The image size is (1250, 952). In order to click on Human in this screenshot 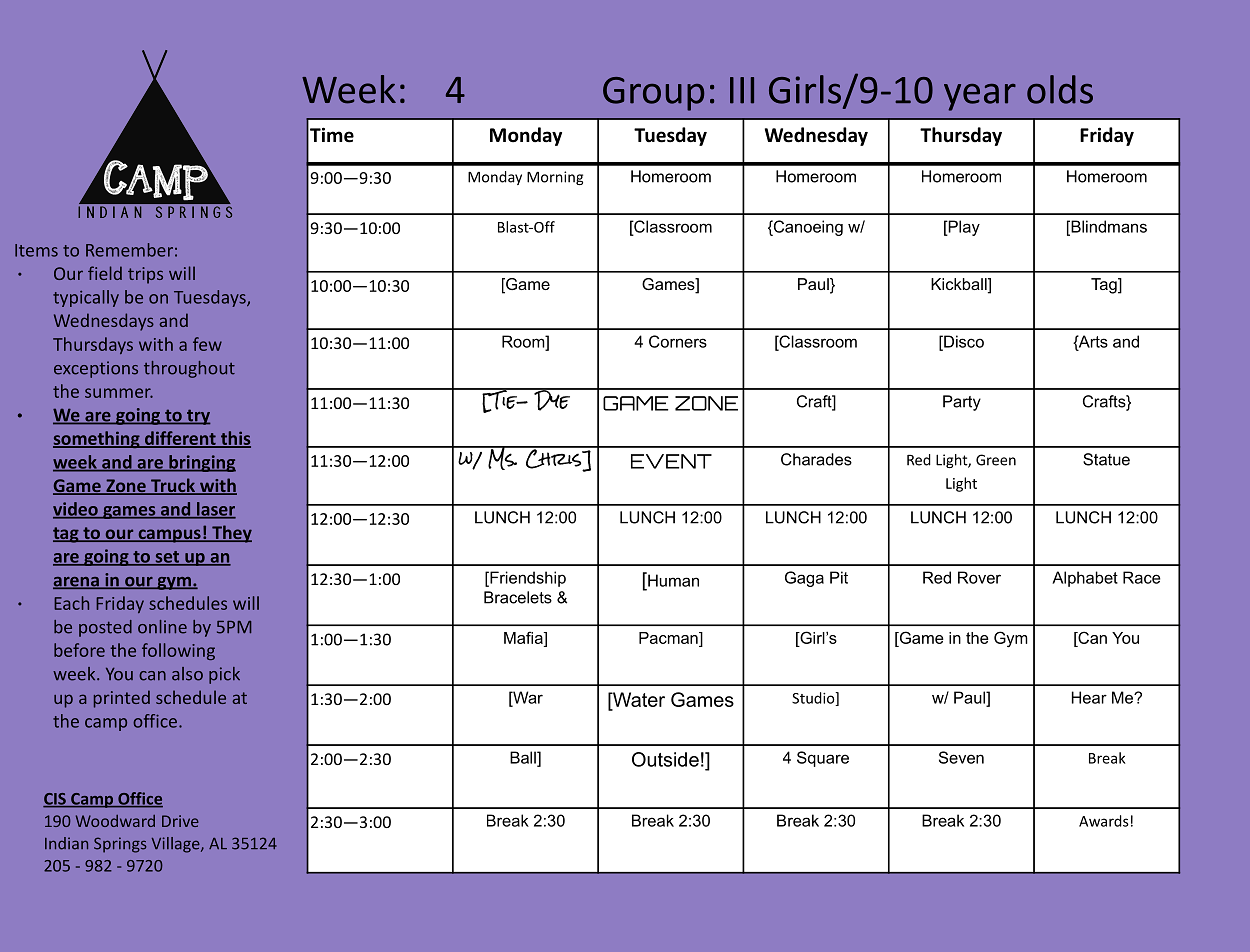, I will do `click(672, 579)`.
